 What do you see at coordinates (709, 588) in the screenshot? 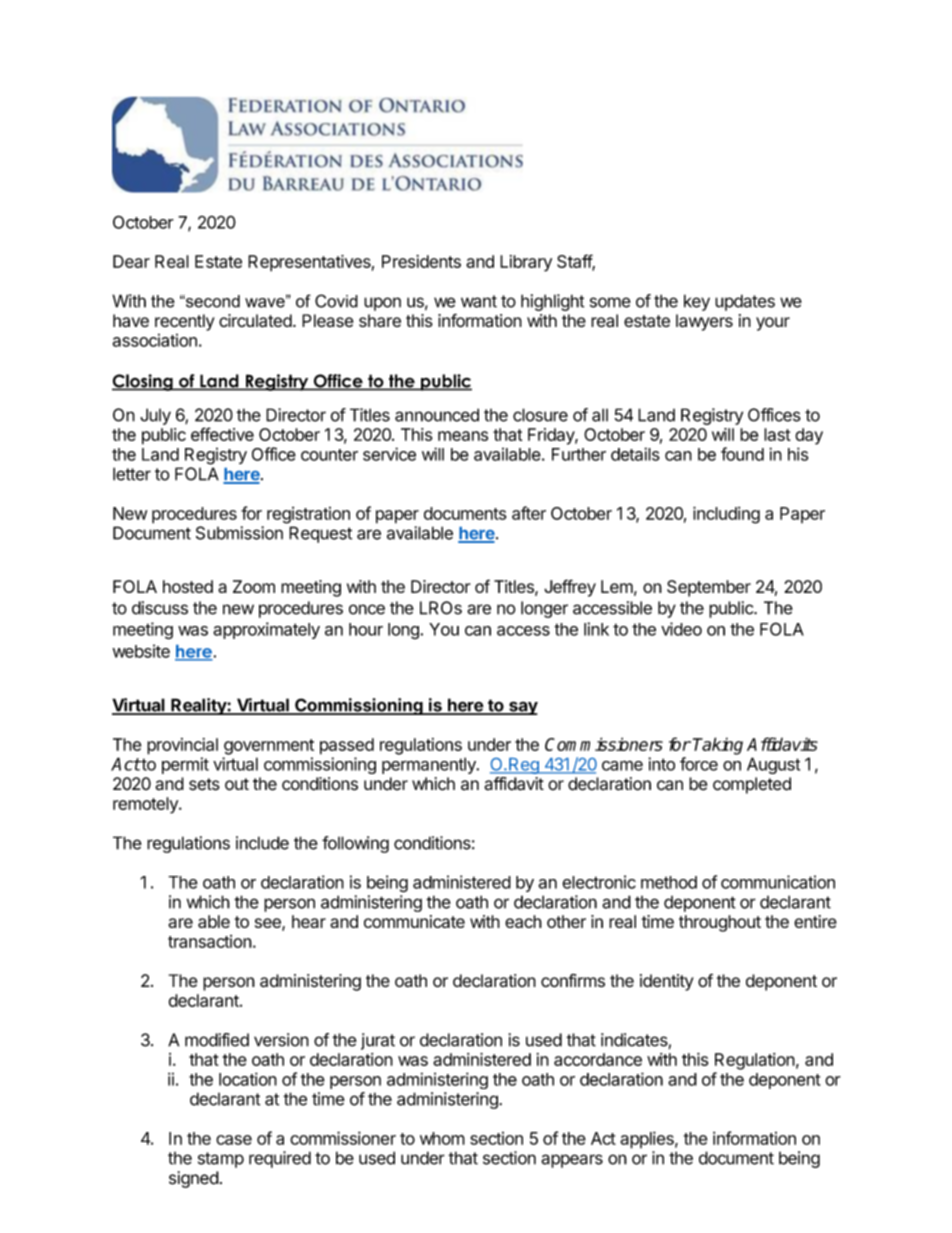
I see `September` at bounding box center [709, 588].
